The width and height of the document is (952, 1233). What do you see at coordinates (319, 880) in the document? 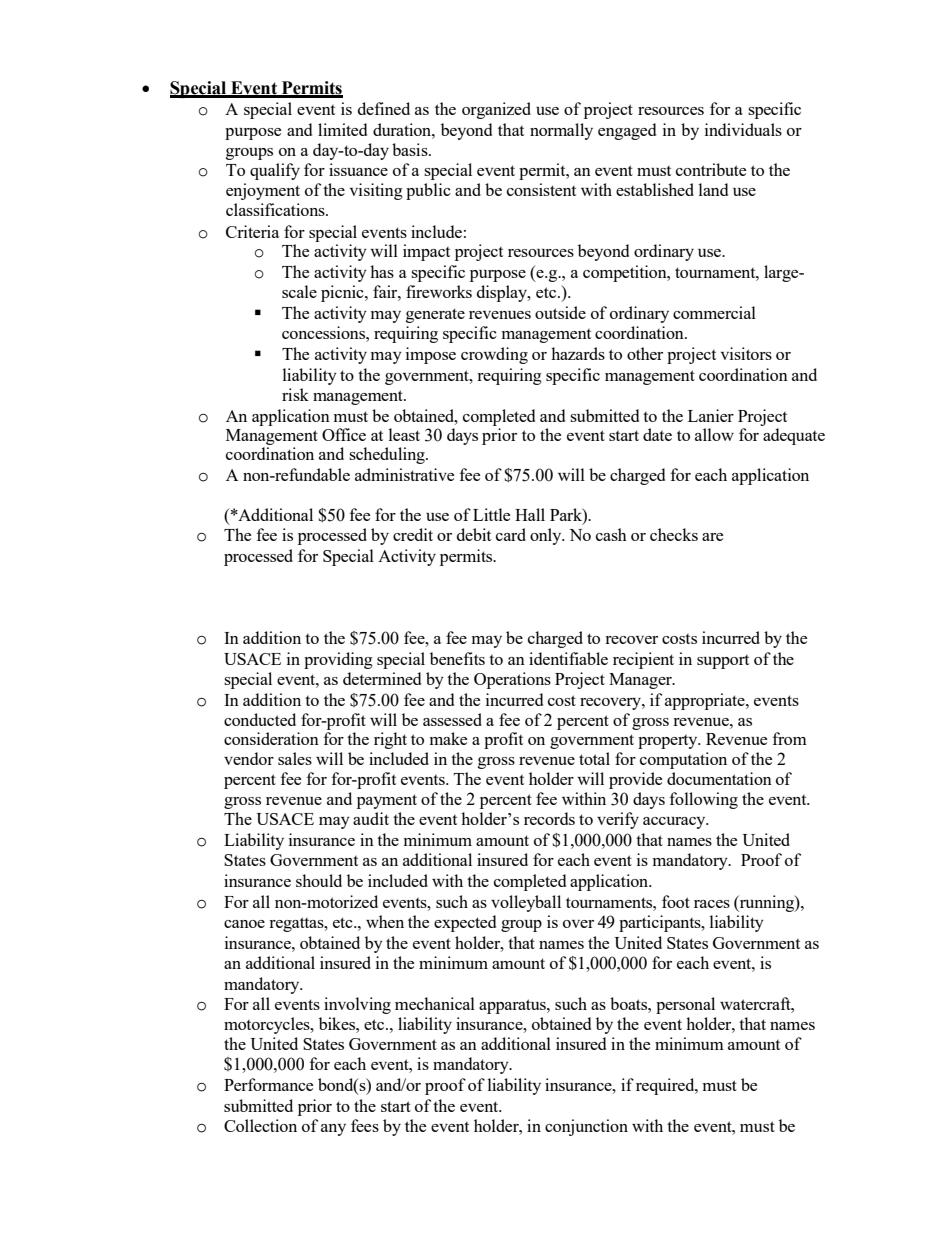
I see `should` at bounding box center [319, 880].
